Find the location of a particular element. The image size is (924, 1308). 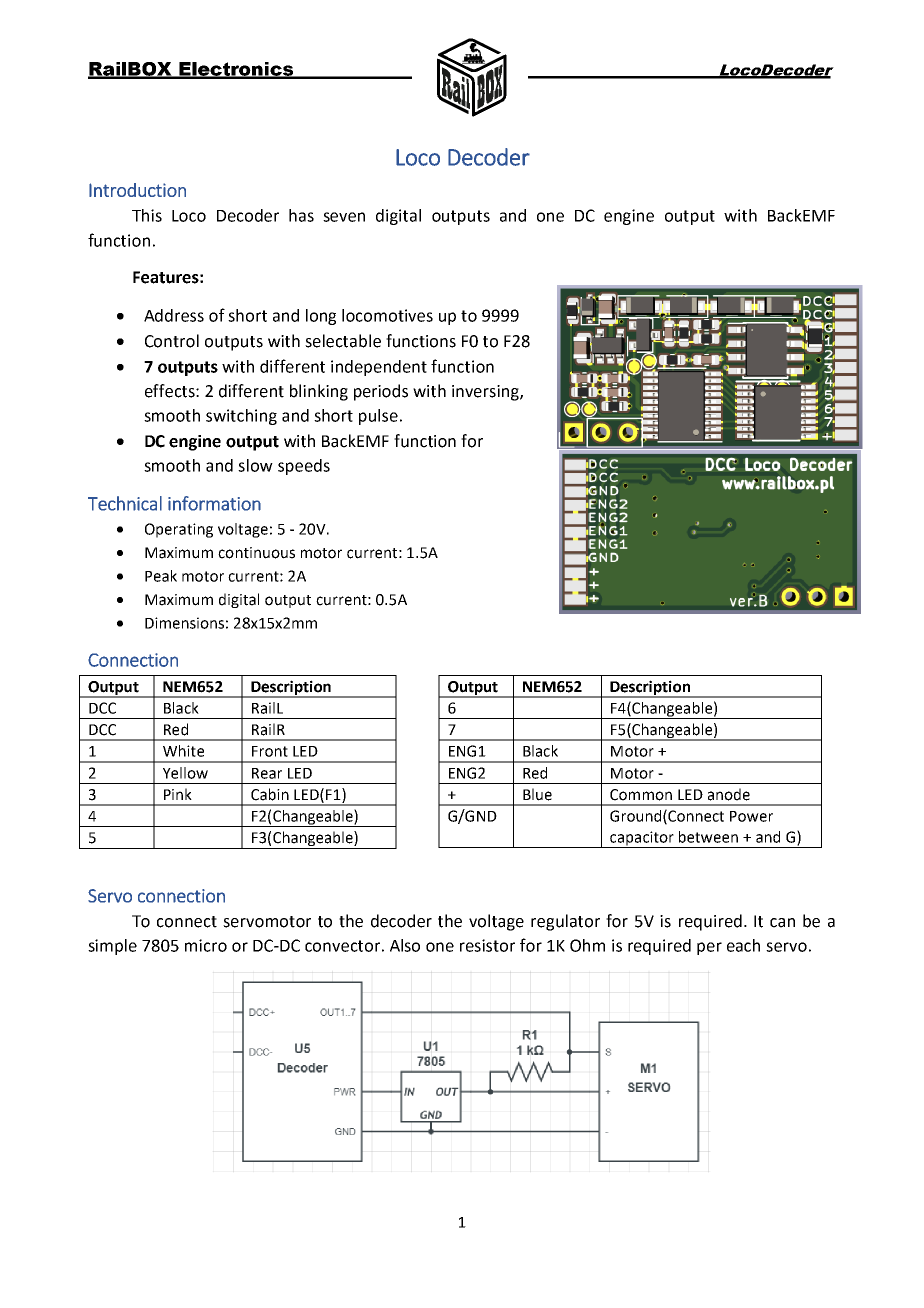

Electronics is located at coordinates (236, 70).
